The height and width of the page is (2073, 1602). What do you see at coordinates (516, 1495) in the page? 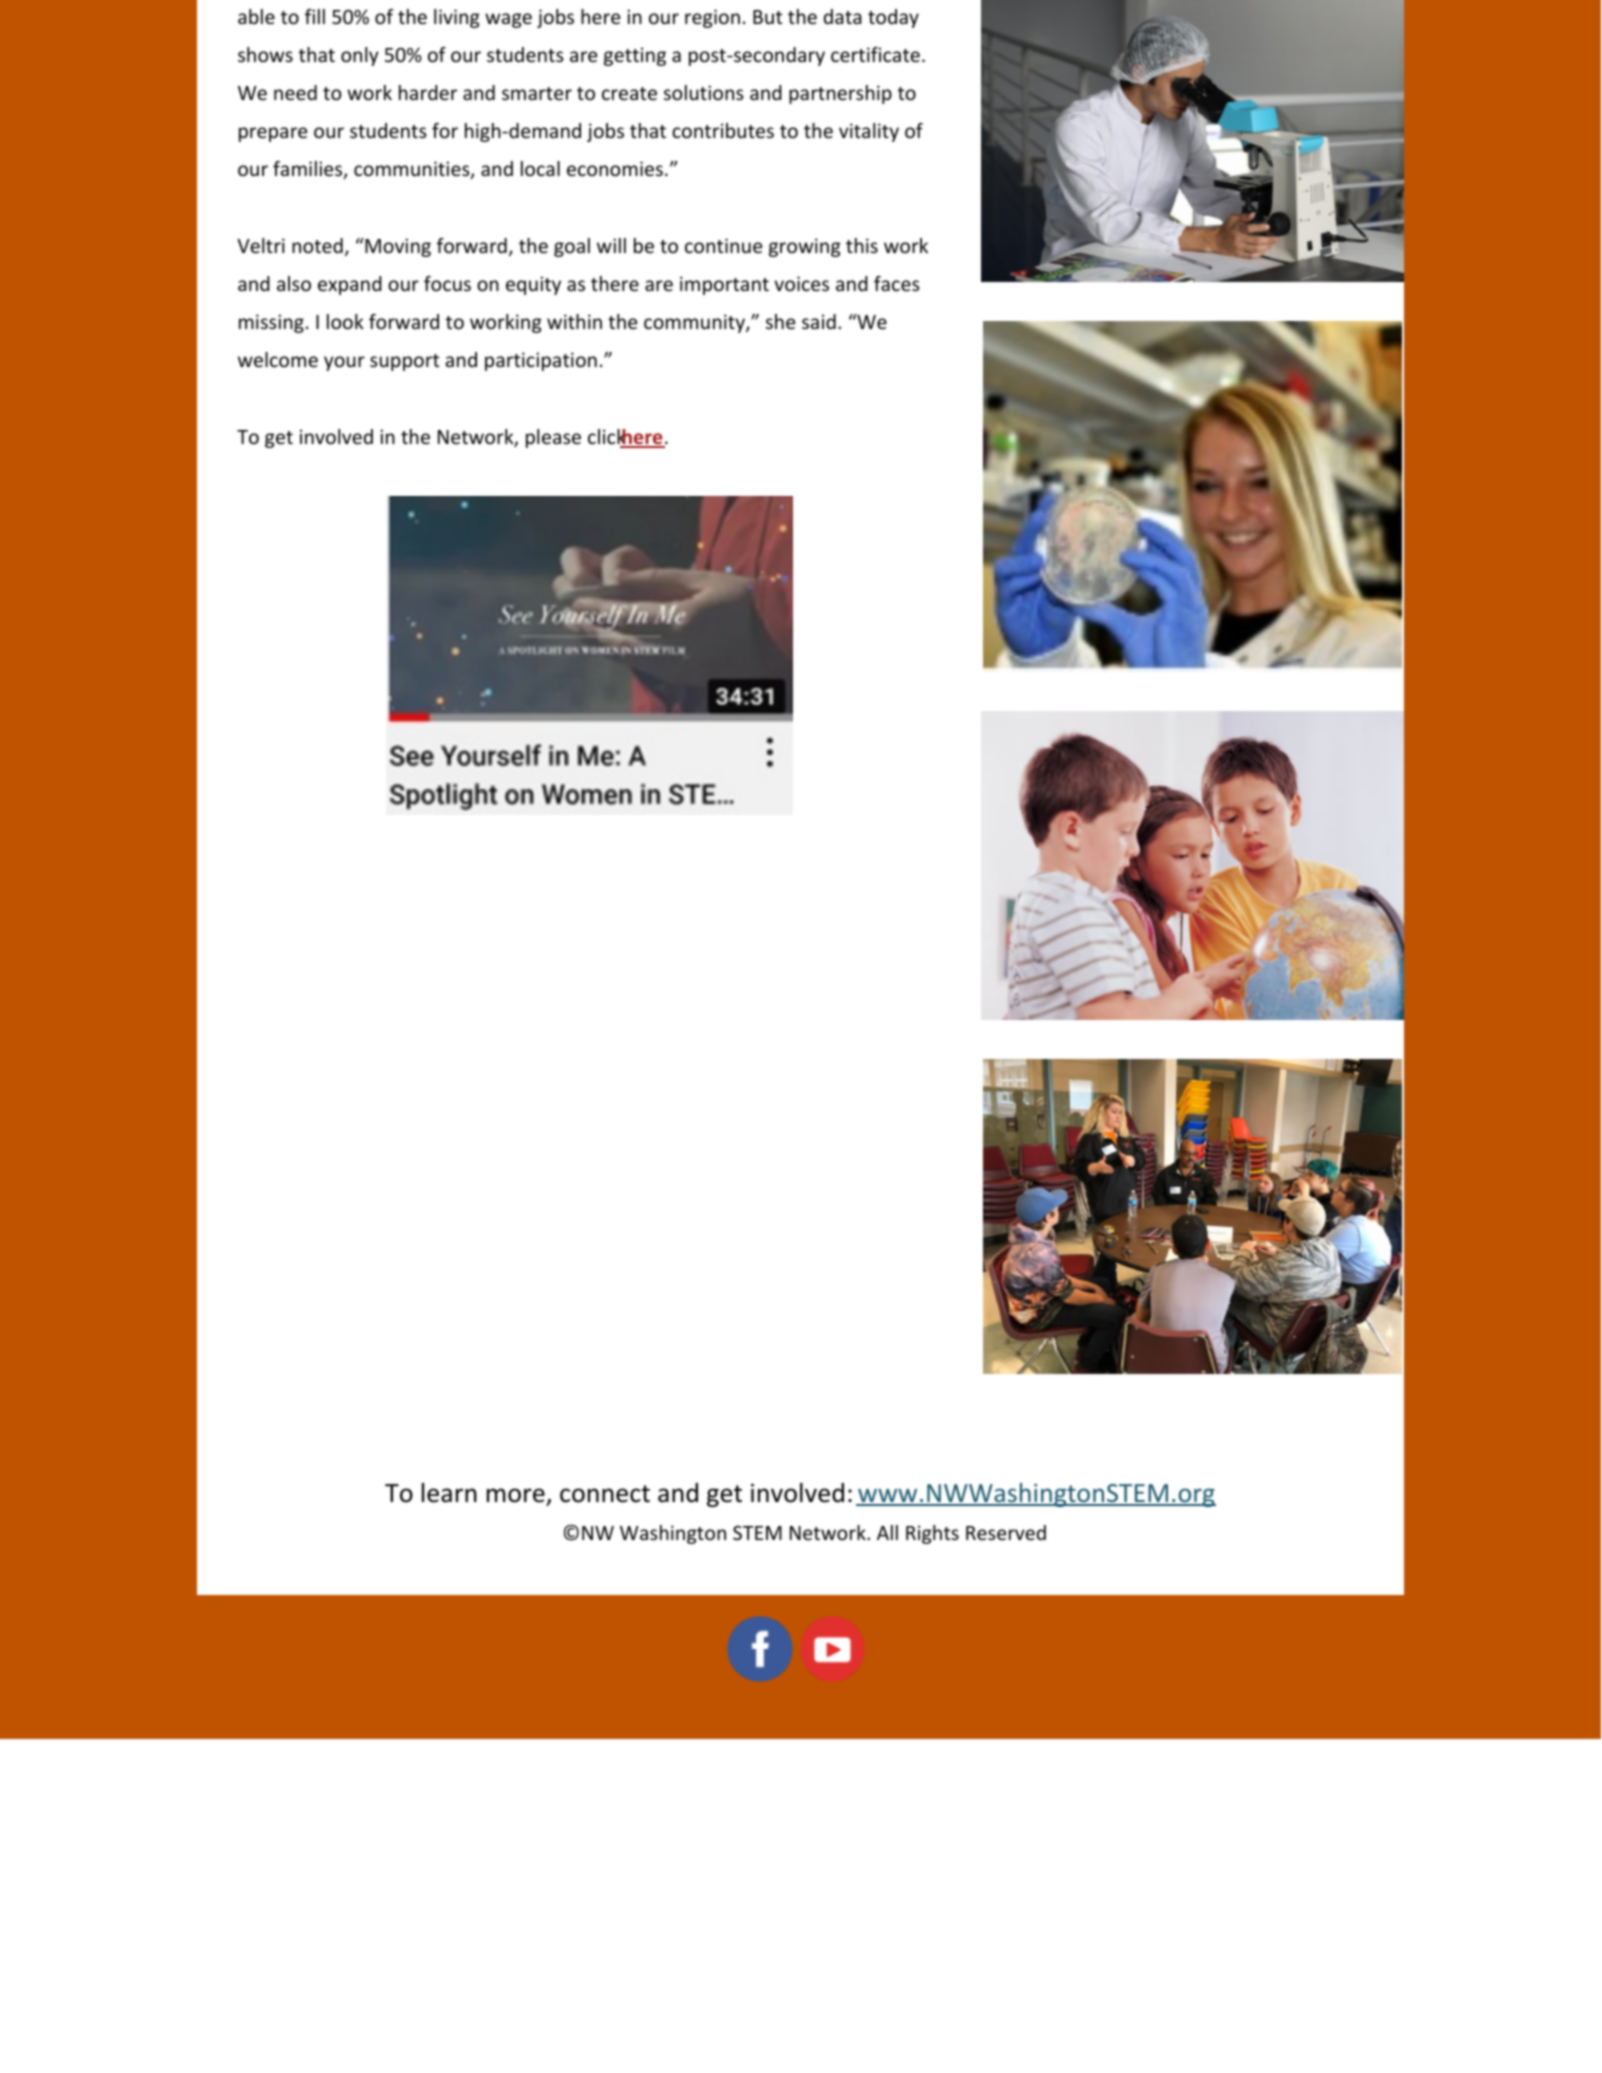
I see `more` at bounding box center [516, 1495].
